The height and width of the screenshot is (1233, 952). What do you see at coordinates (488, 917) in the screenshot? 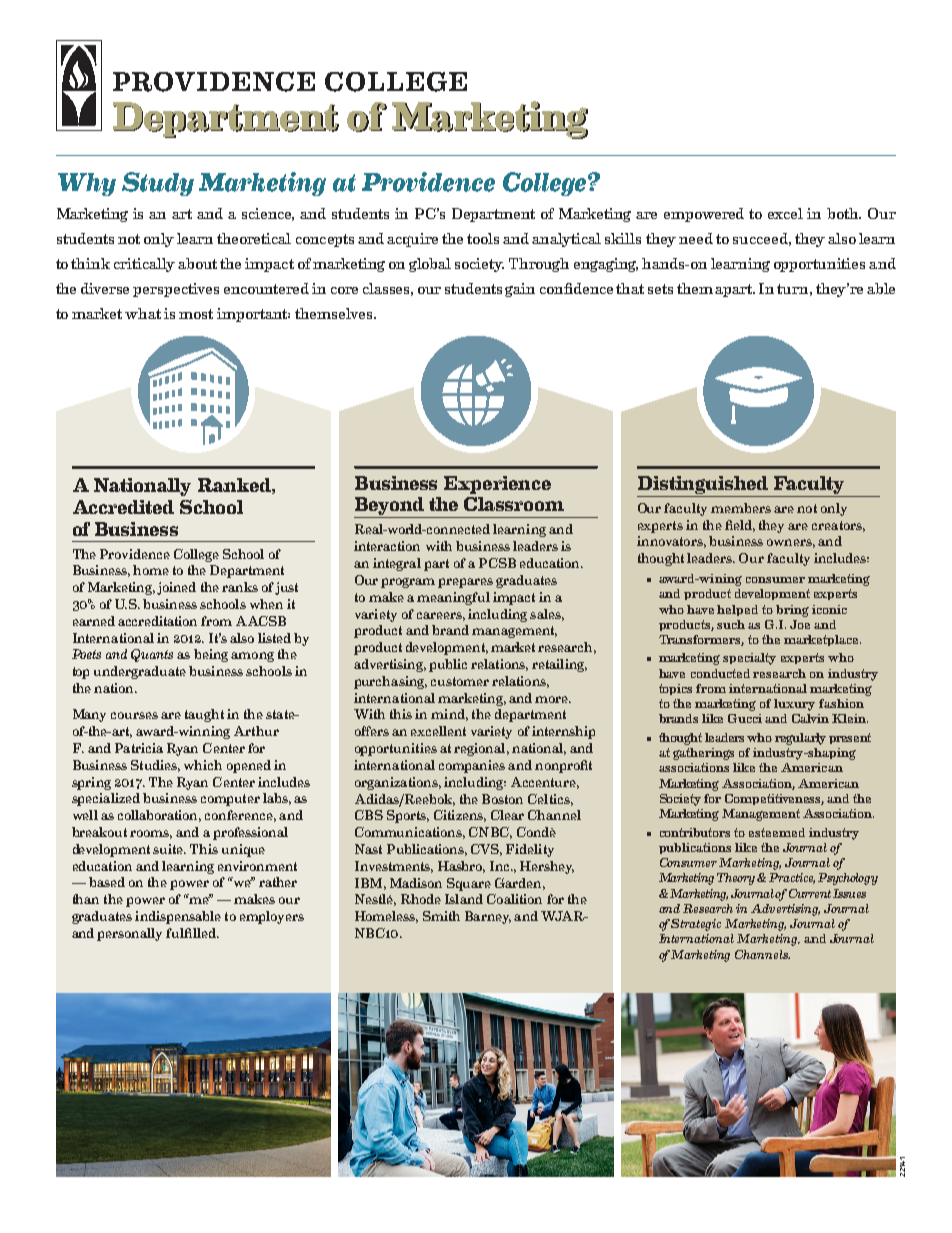
I see `Barney` at bounding box center [488, 917].
